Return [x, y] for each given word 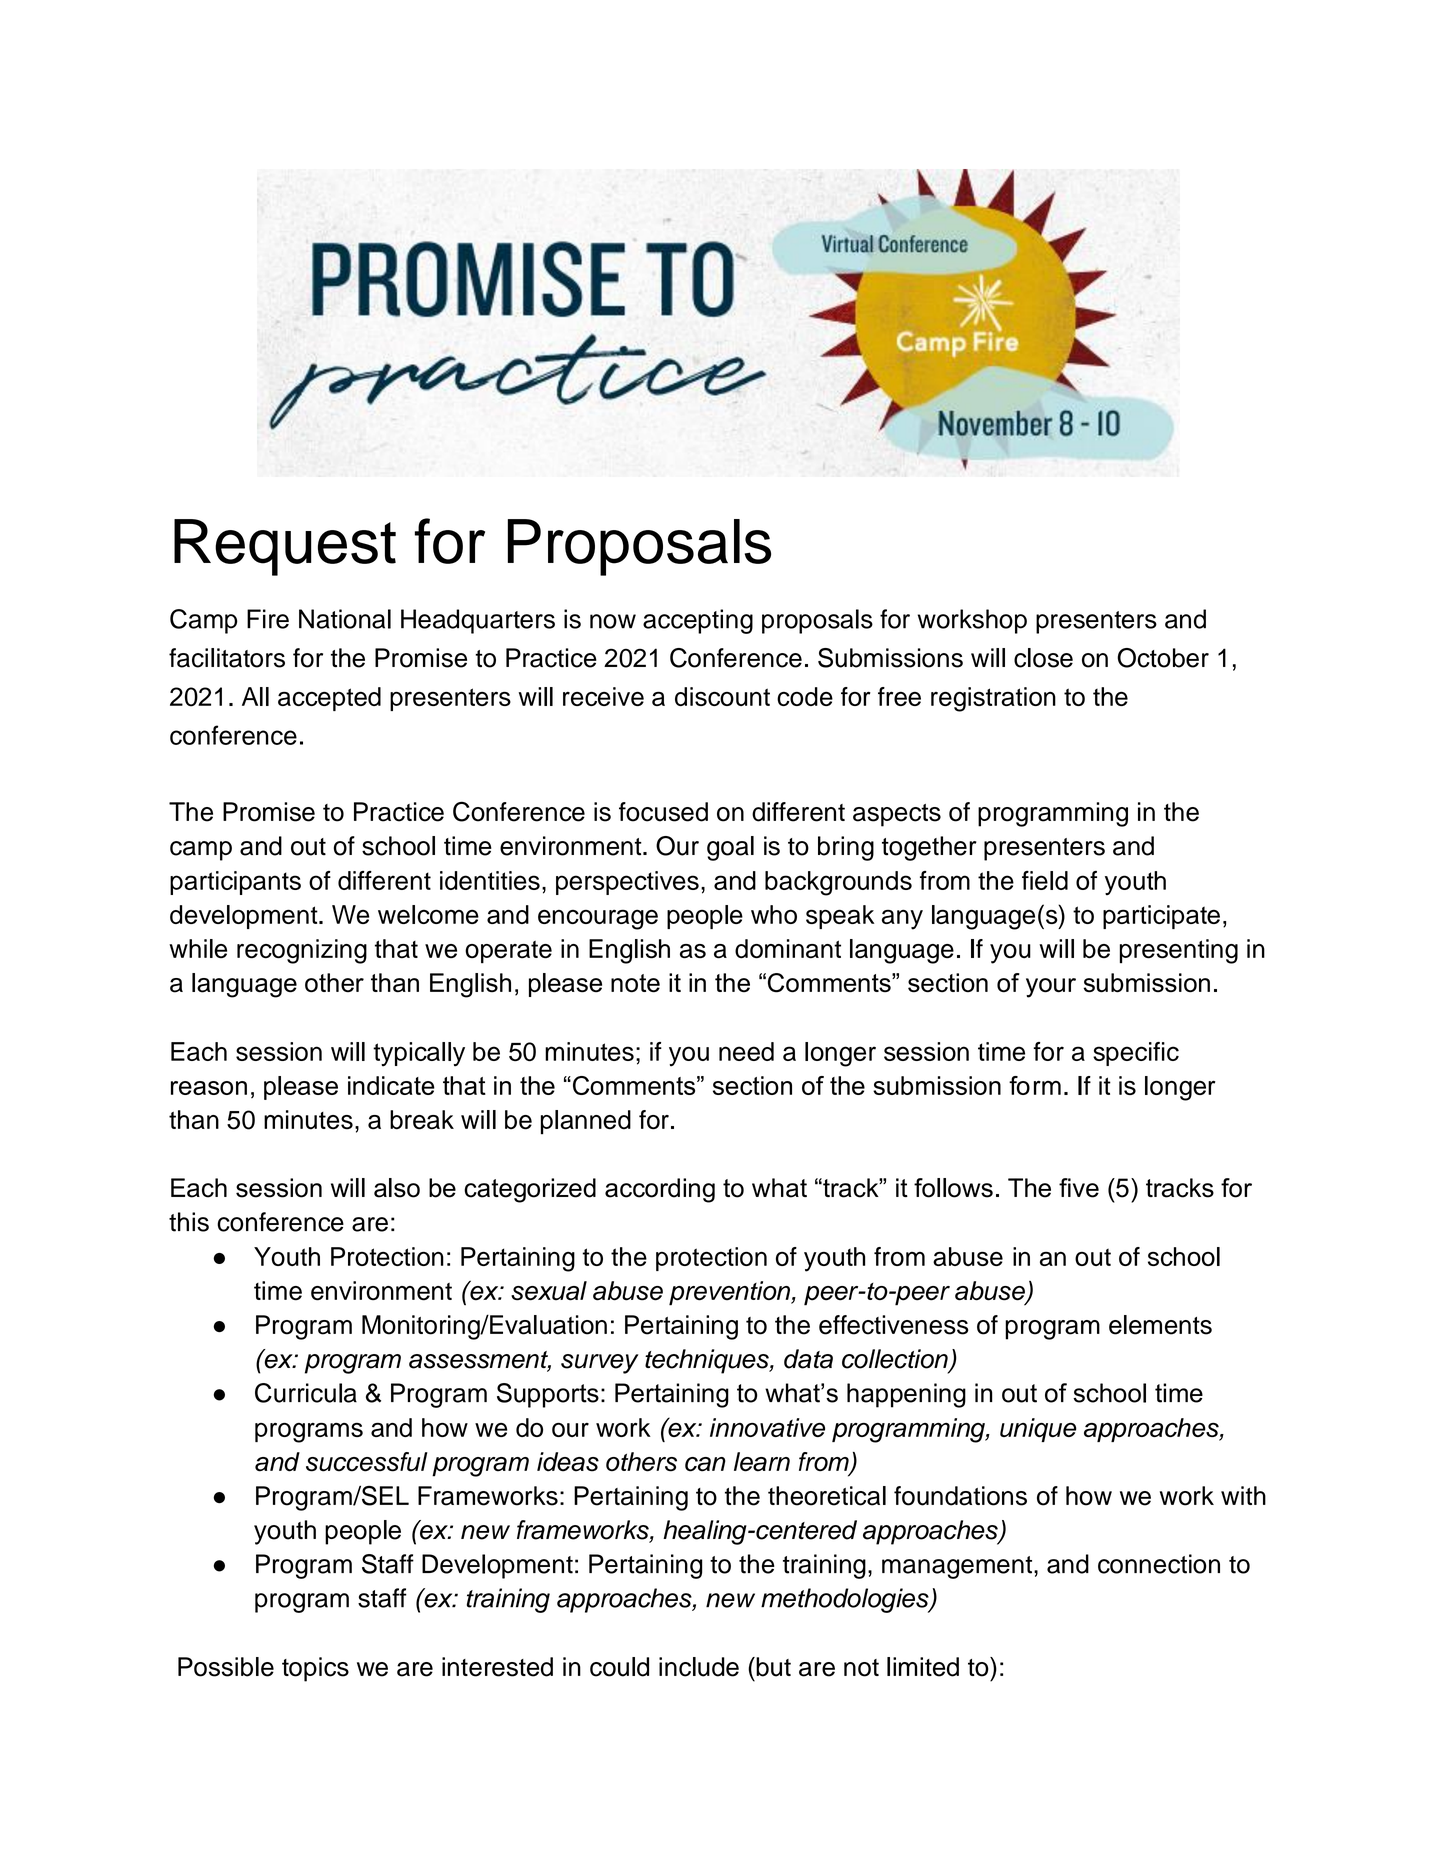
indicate [391, 1085]
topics [315, 1669]
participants [235, 883]
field [1045, 880]
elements [1160, 1325]
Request [285, 547]
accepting [698, 621]
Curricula [306, 1393]
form [1035, 1085]
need [746, 1051]
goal [730, 848]
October [1163, 658]
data [808, 1359]
